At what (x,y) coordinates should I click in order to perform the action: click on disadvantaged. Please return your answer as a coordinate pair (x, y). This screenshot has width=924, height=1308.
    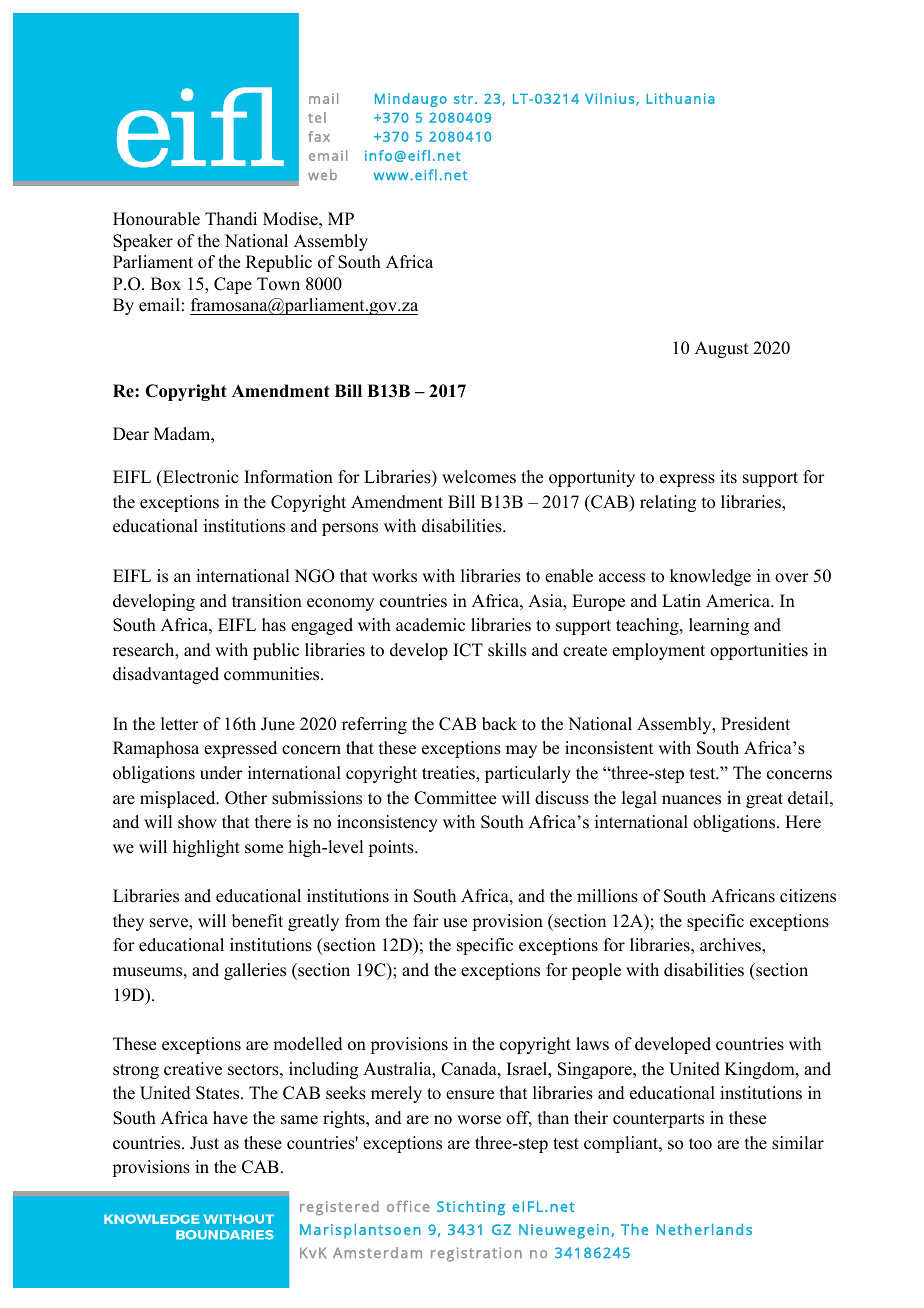
    Looking at the image, I should click on (166, 675).
